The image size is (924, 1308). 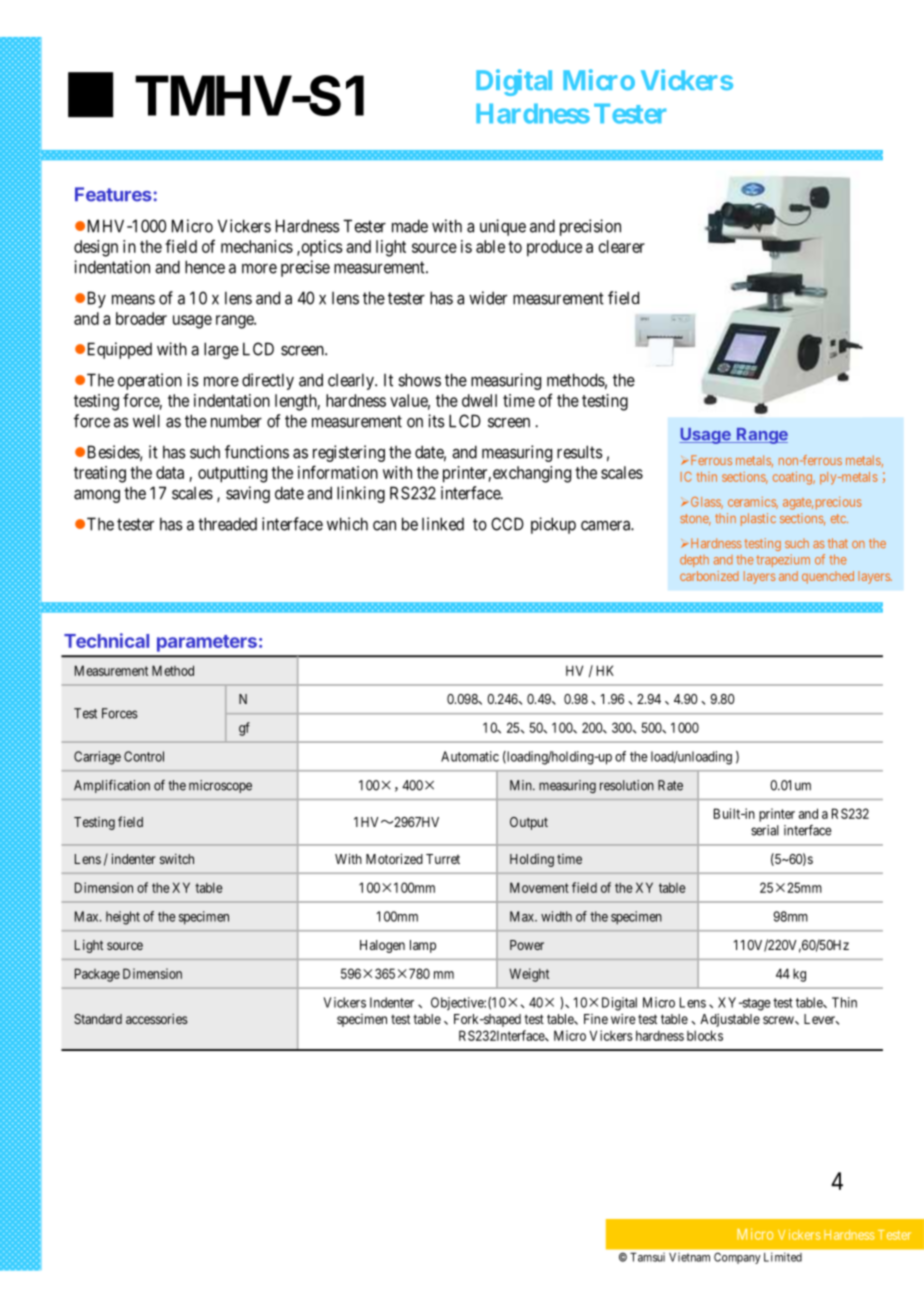 I want to click on unique, so click(x=503, y=227).
